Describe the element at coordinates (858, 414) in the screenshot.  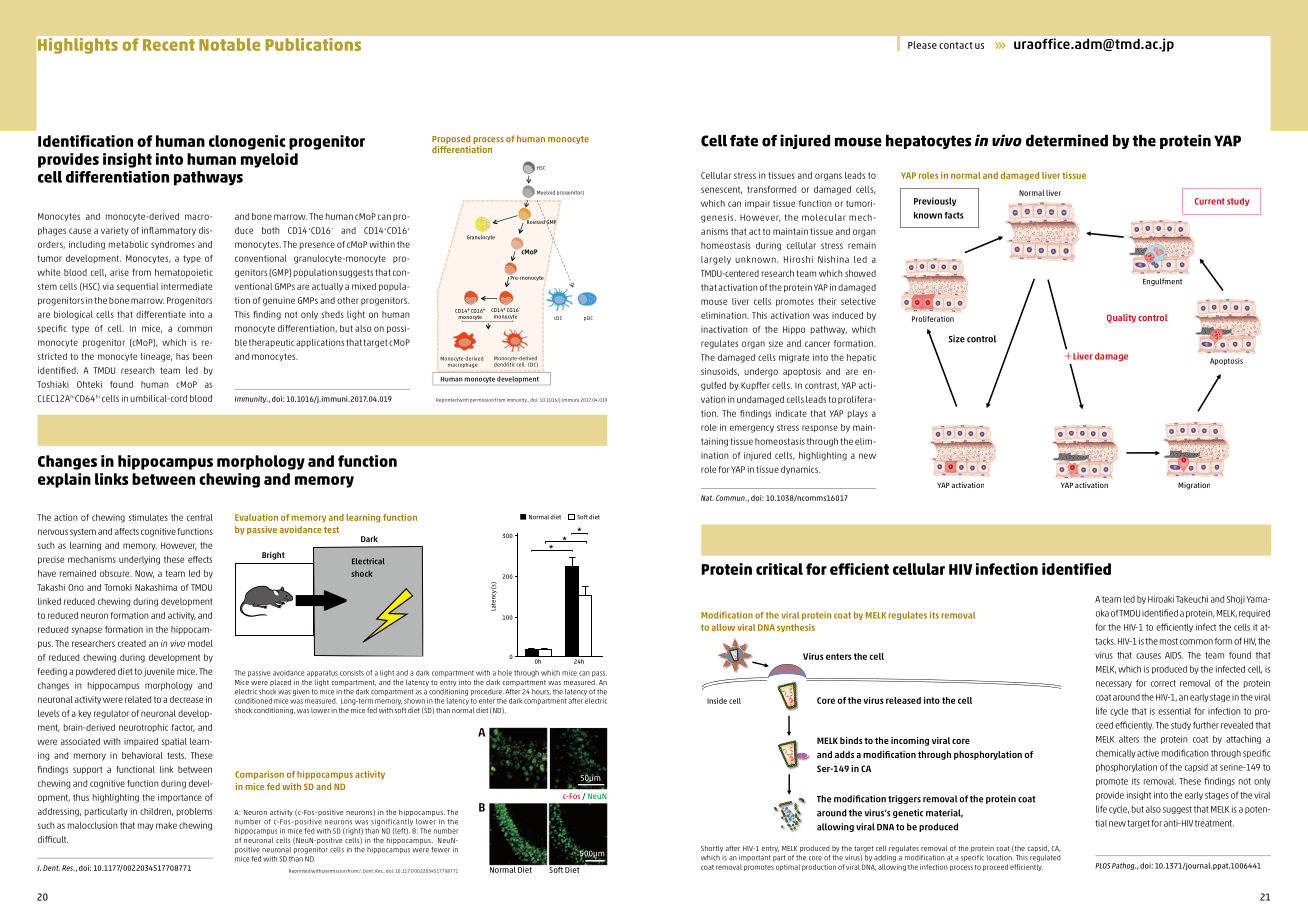
I see `plays` at that location.
